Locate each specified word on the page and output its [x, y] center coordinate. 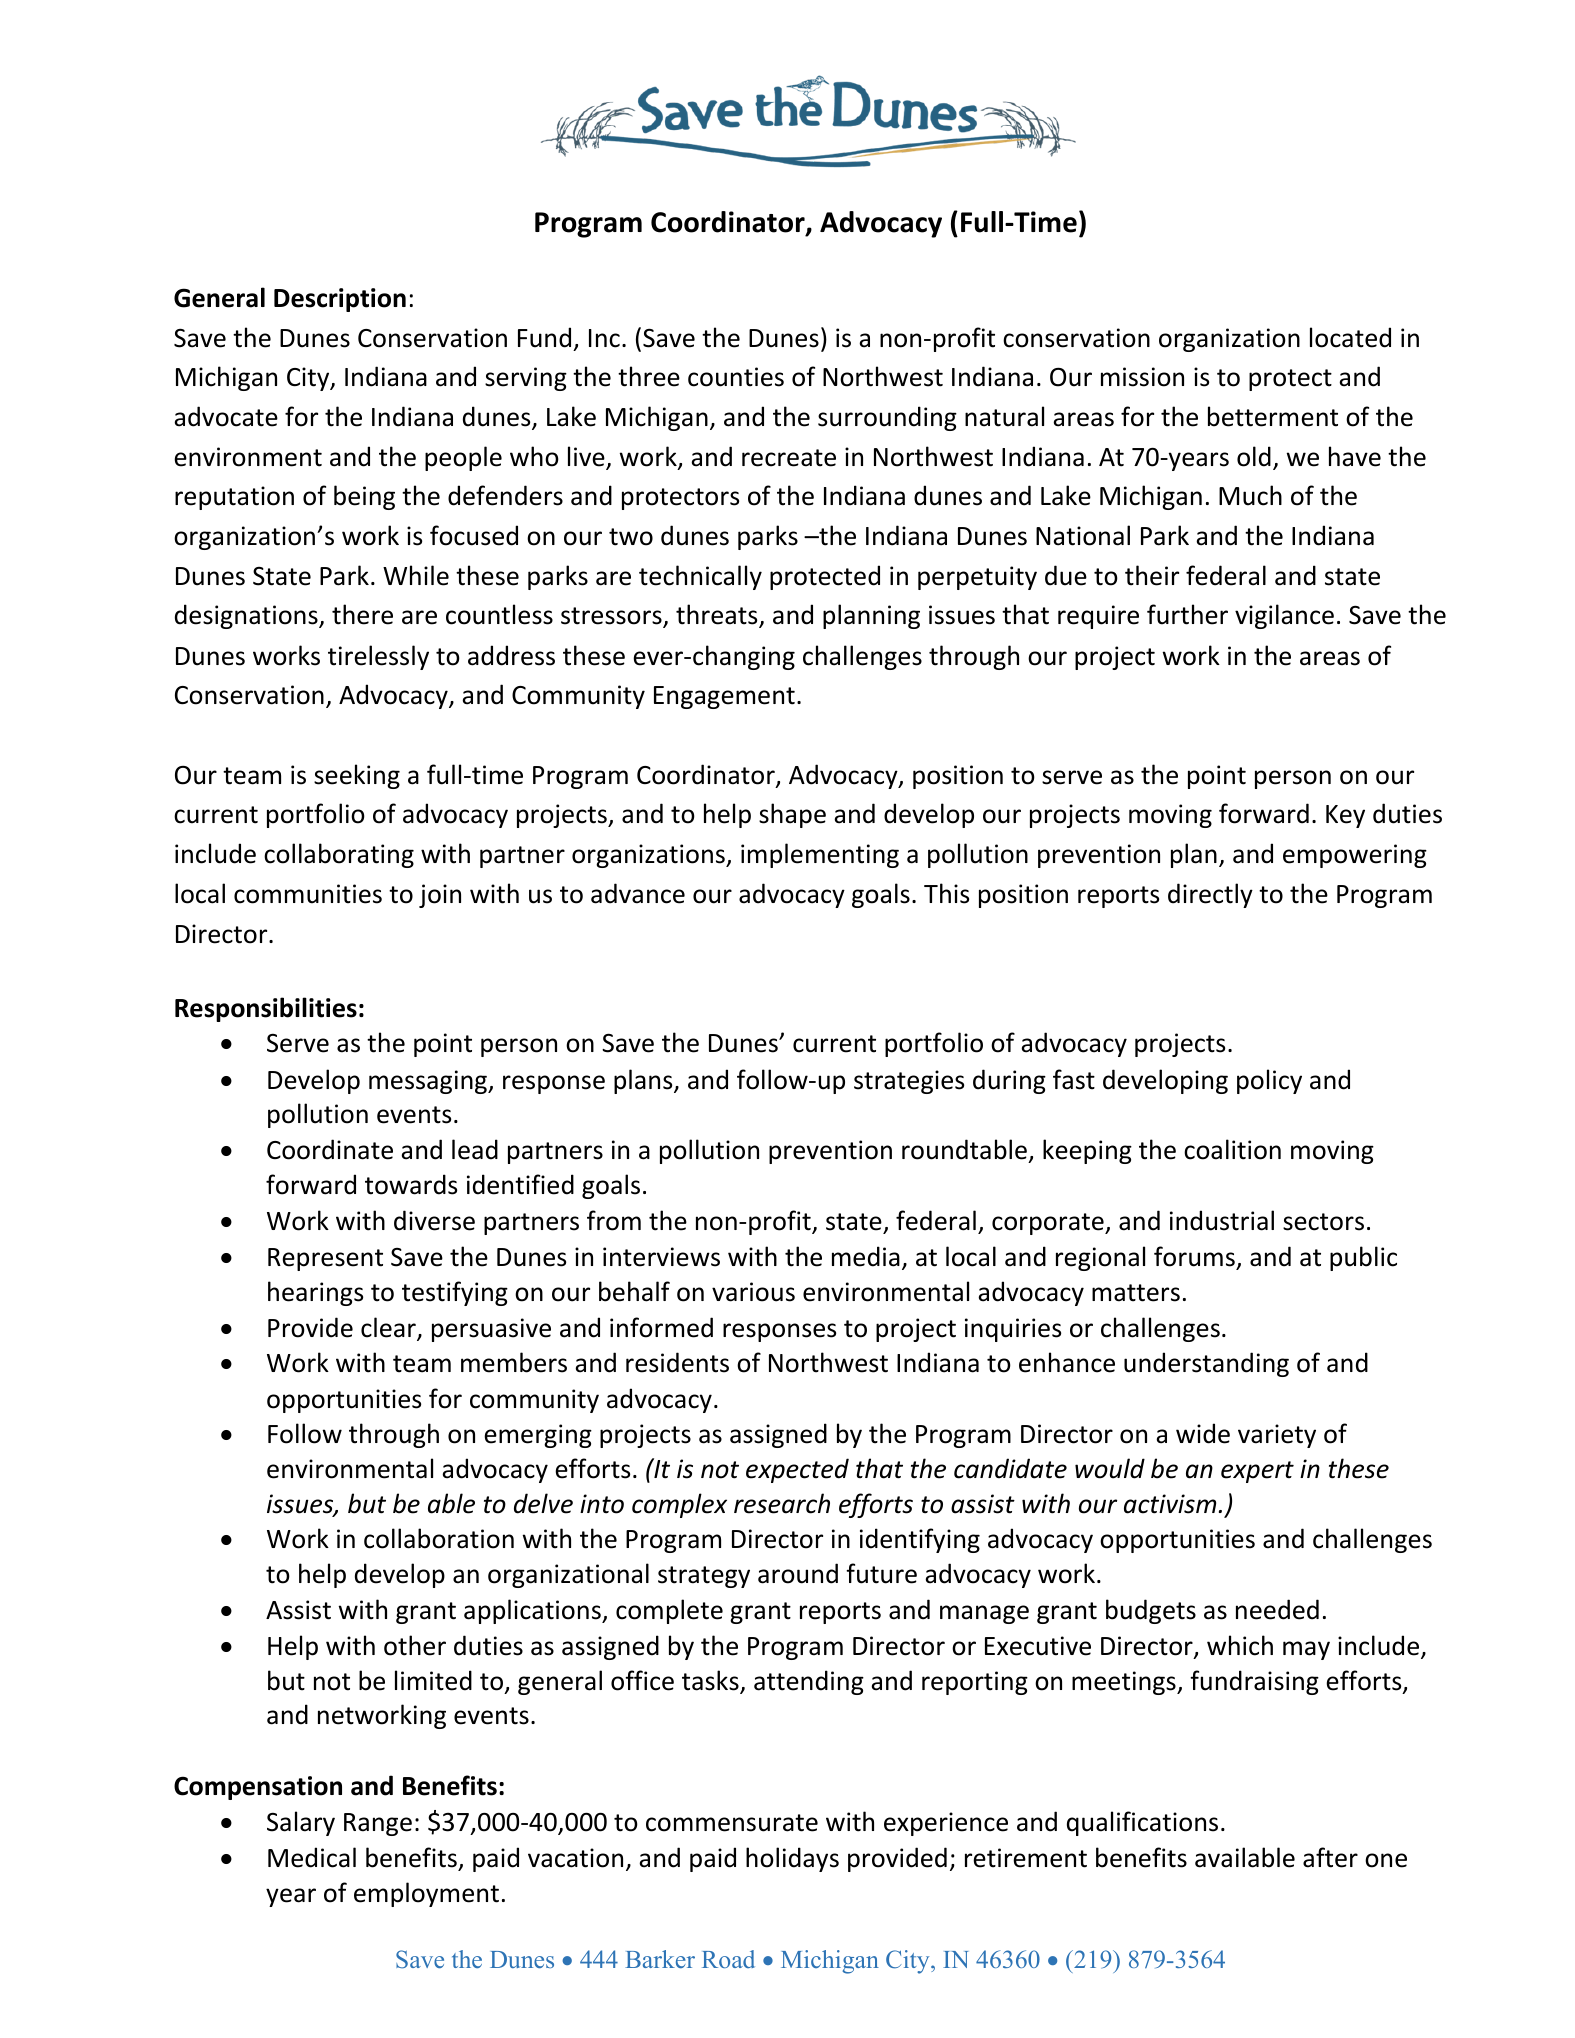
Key [1345, 816]
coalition [1232, 1149]
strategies [909, 1082]
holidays [792, 1859]
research [782, 1503]
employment [426, 1894]
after [1330, 1857]
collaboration [439, 1538]
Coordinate [330, 1149]
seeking [357, 776]
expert [1257, 1472]
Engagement [724, 697]
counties [736, 377]
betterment [1273, 416]
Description [340, 300]
